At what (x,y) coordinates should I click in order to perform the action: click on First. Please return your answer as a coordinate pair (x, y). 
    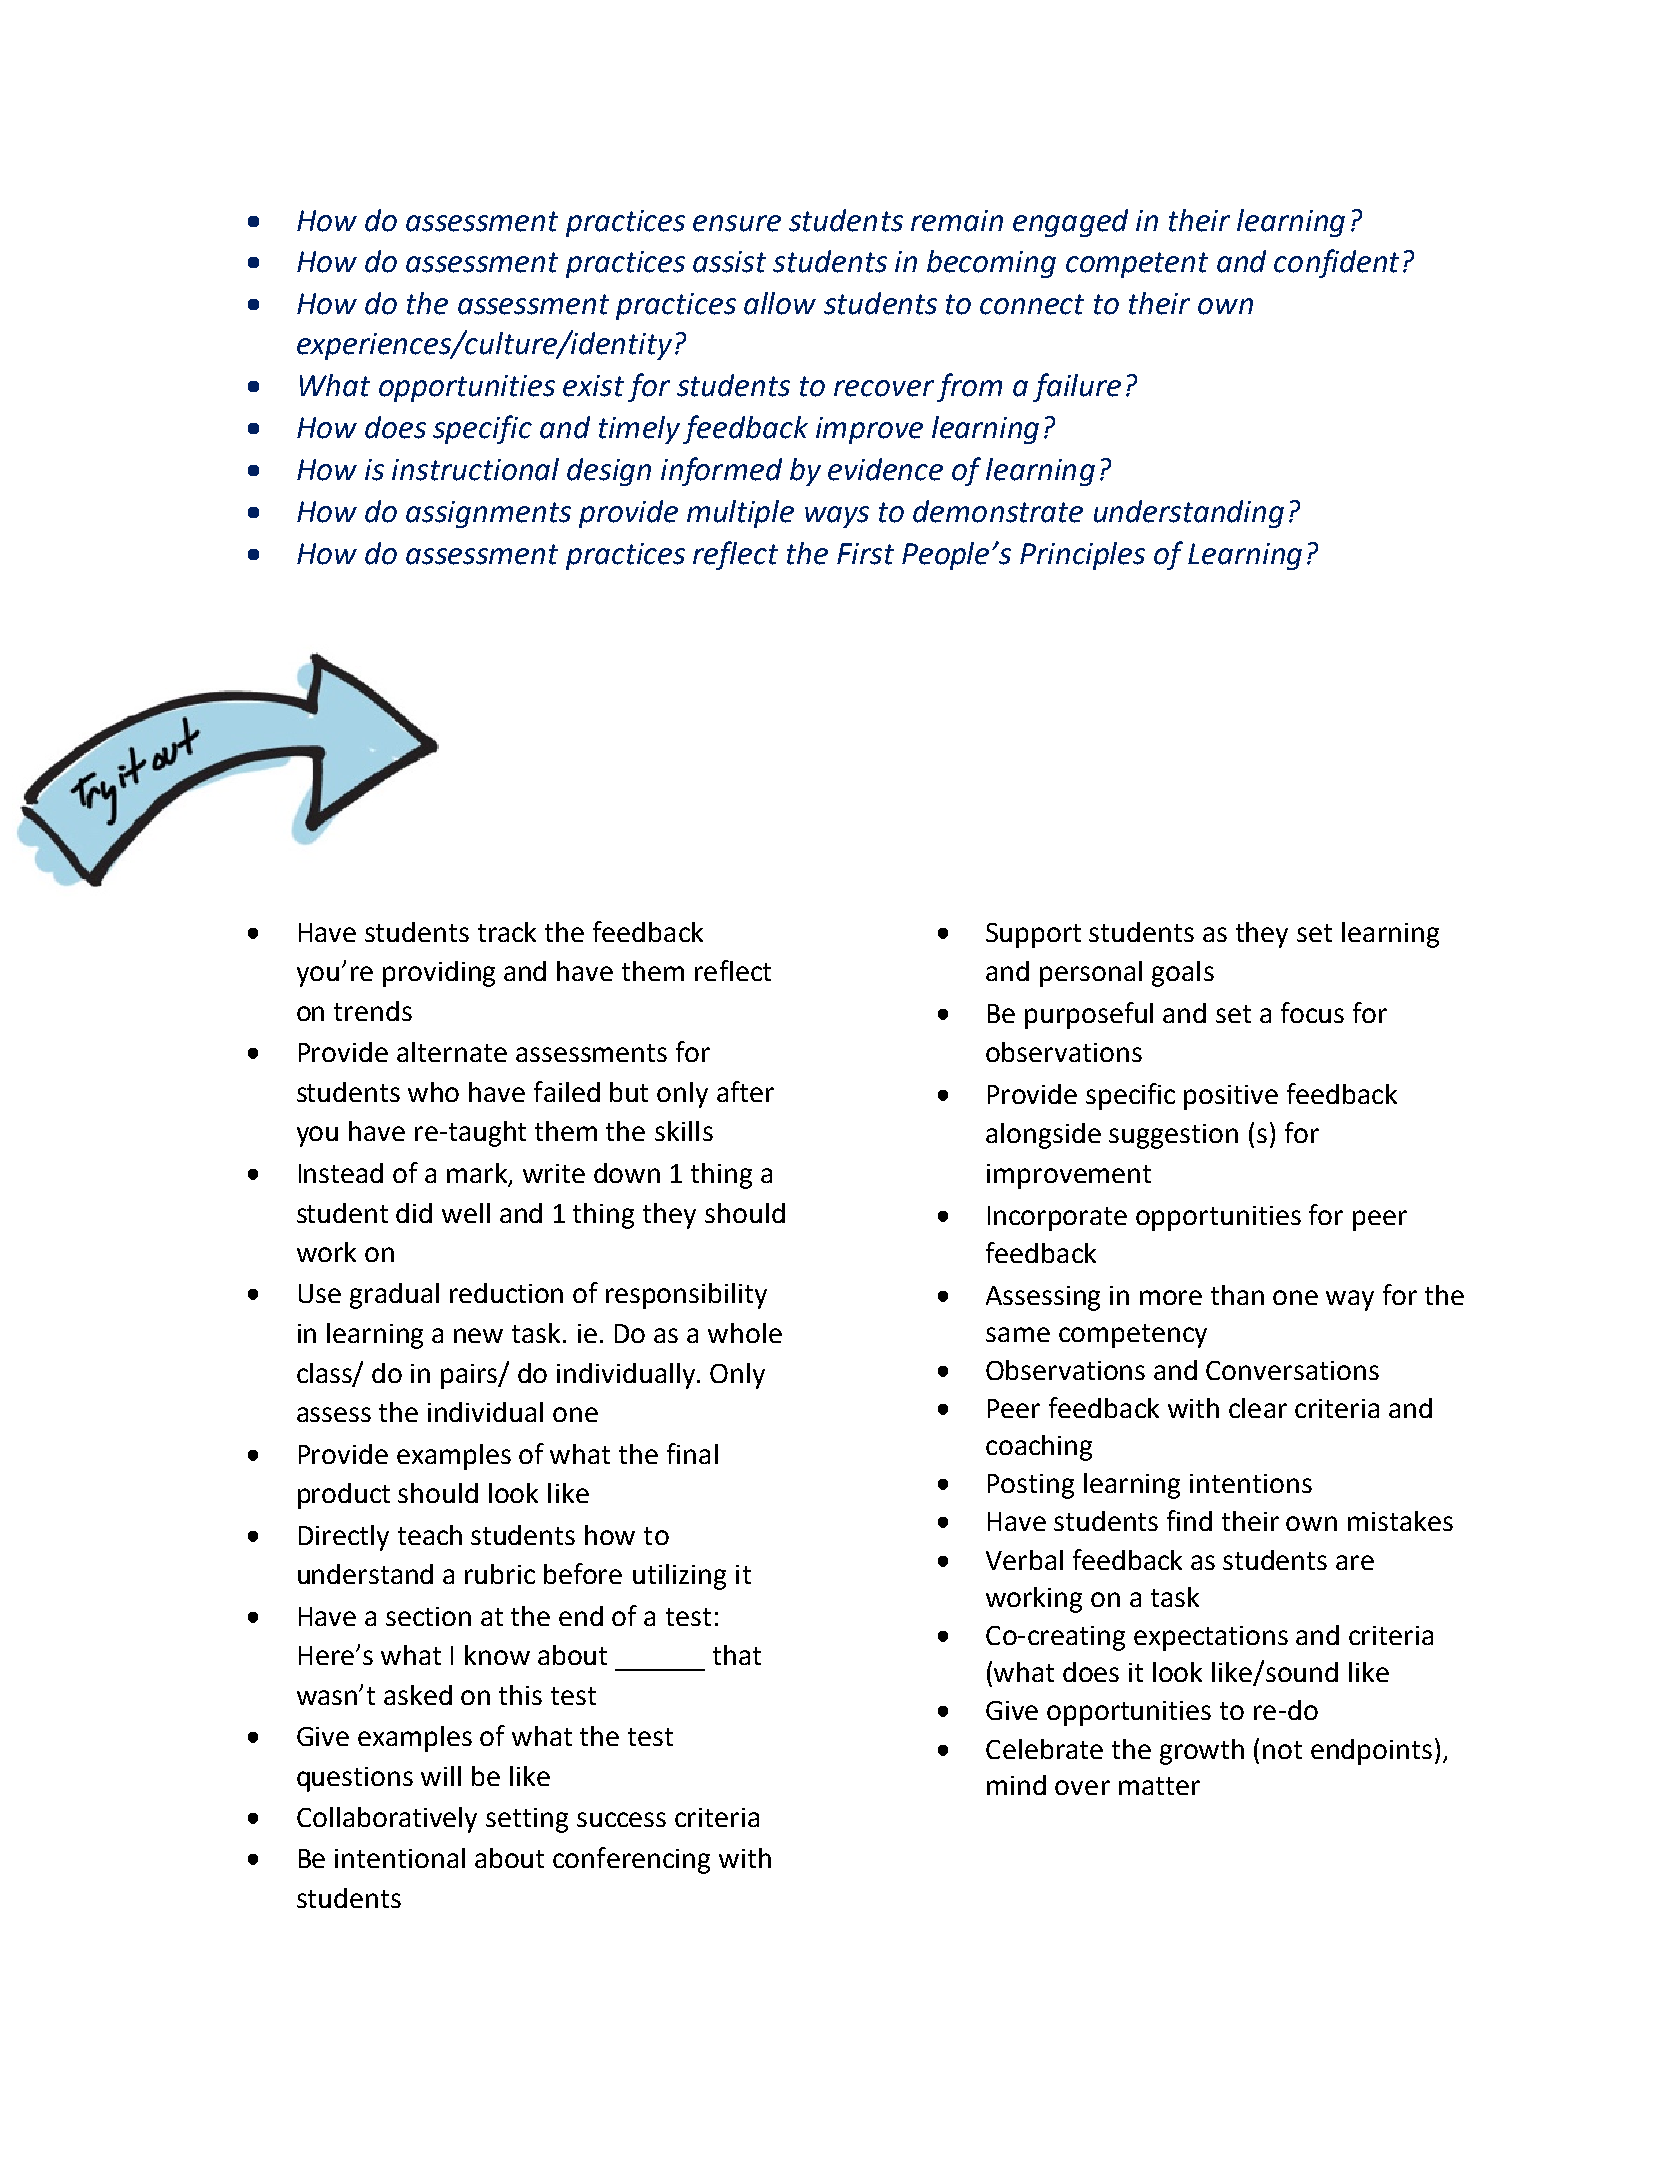
    Looking at the image, I should click on (865, 554).
